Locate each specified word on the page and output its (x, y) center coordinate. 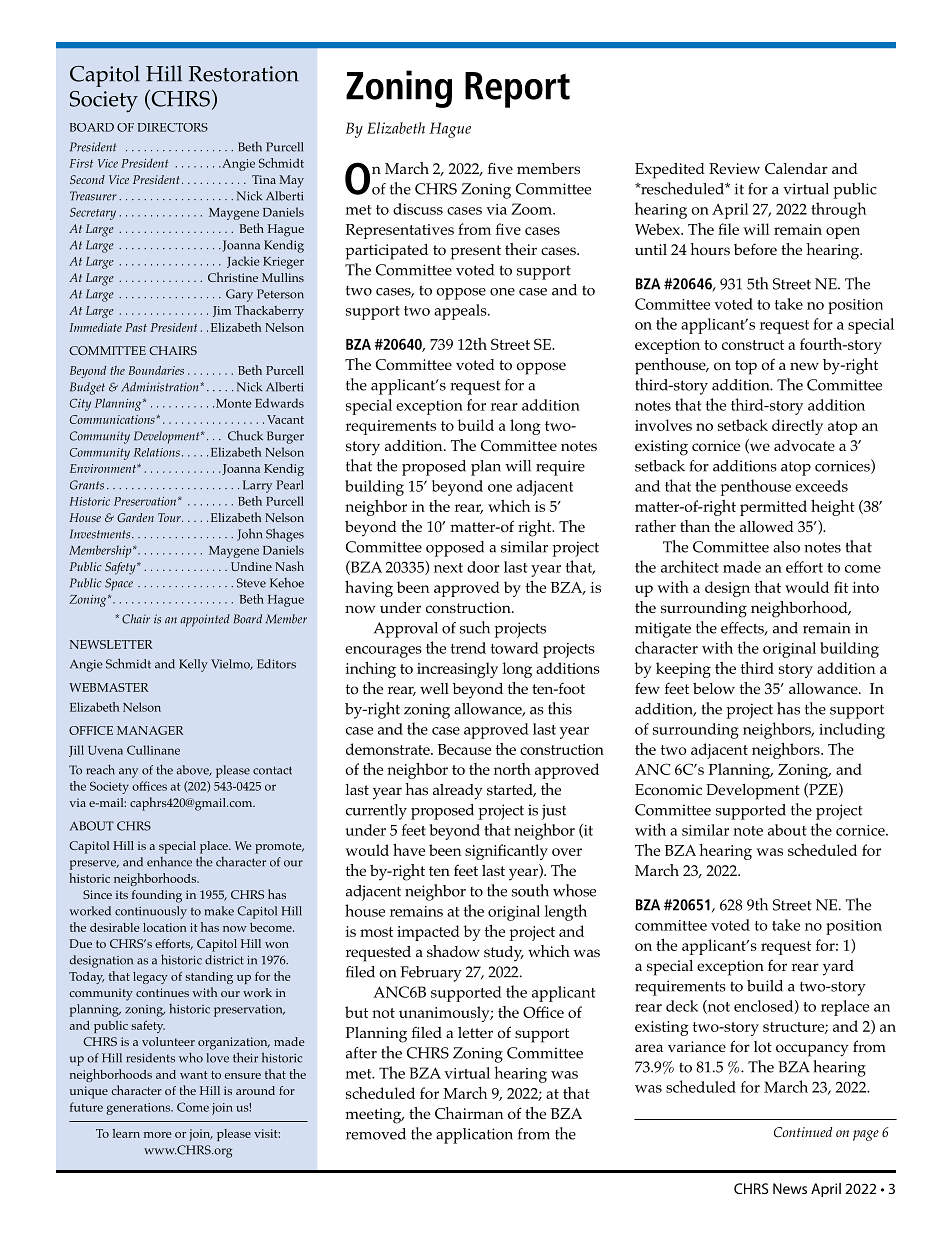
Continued (803, 1132)
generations (140, 1109)
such (475, 627)
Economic (668, 790)
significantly (506, 852)
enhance (169, 862)
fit (841, 587)
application (474, 1136)
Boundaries (156, 370)
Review (734, 168)
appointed (205, 620)
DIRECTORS (173, 127)
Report (517, 90)
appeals (461, 312)
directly (797, 427)
